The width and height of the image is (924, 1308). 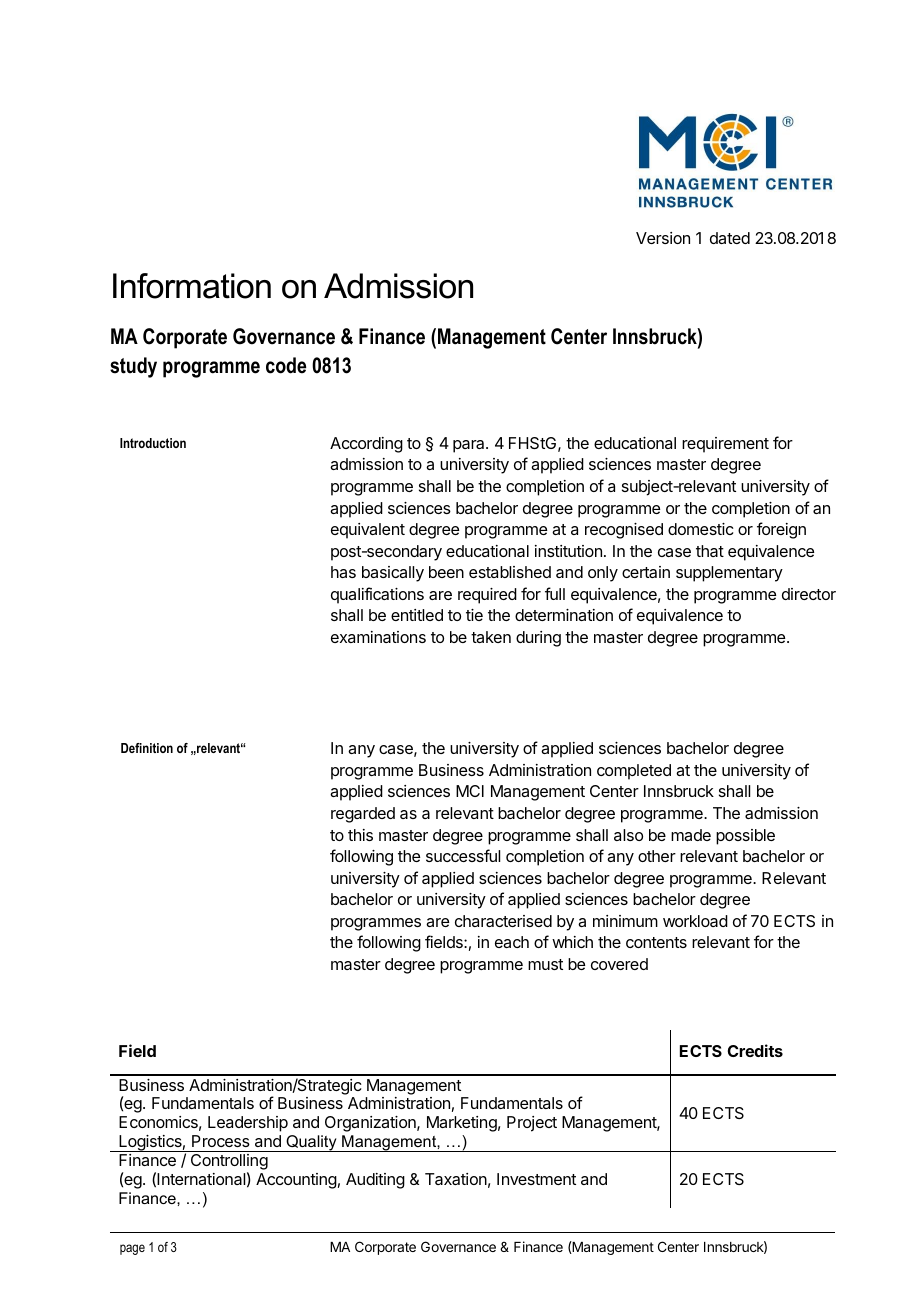 I want to click on dated, so click(x=730, y=238).
